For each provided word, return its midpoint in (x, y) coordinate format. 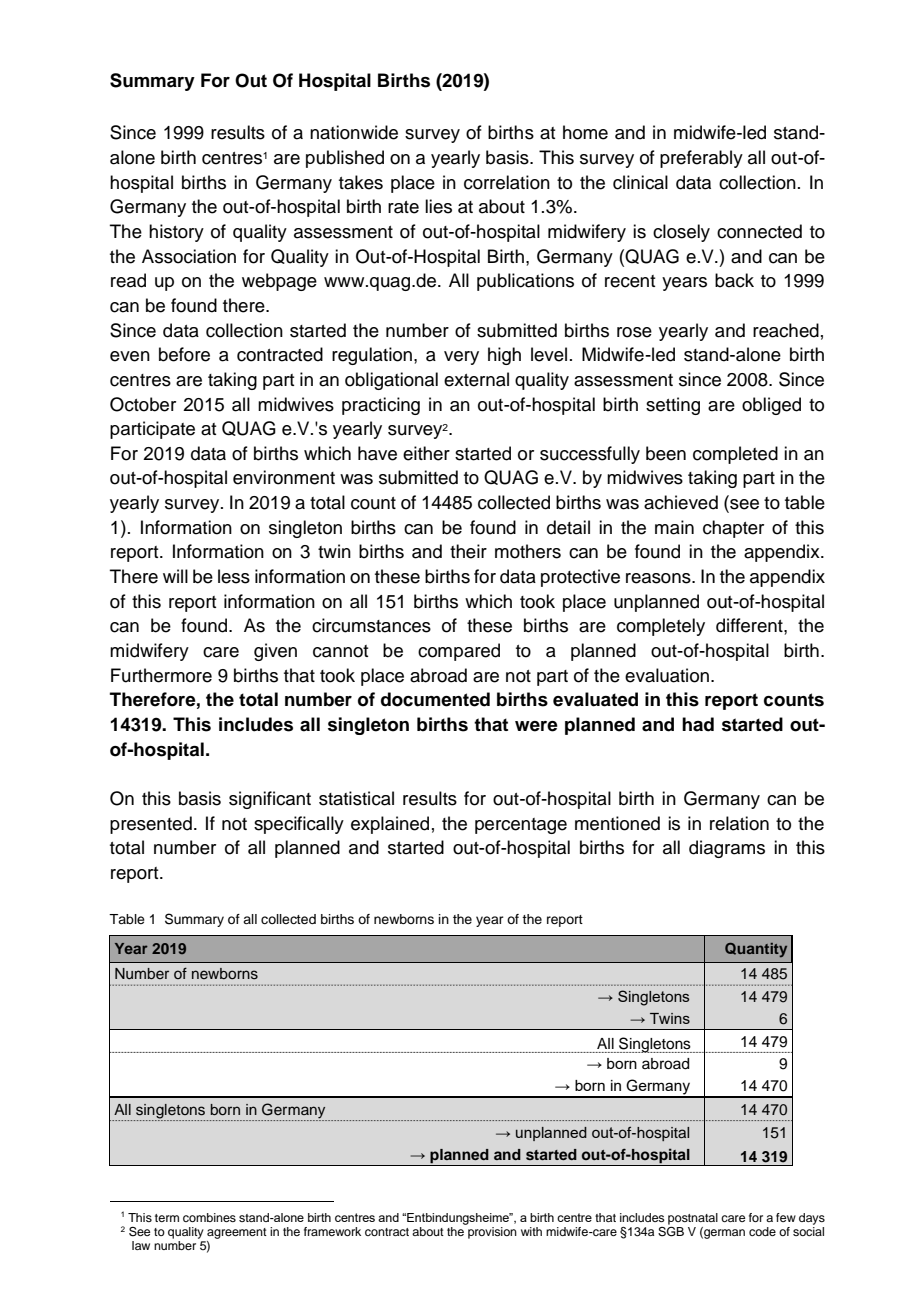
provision (492, 1233)
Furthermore (161, 675)
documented (435, 699)
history (176, 233)
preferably (701, 159)
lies (438, 206)
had (698, 724)
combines (209, 1217)
